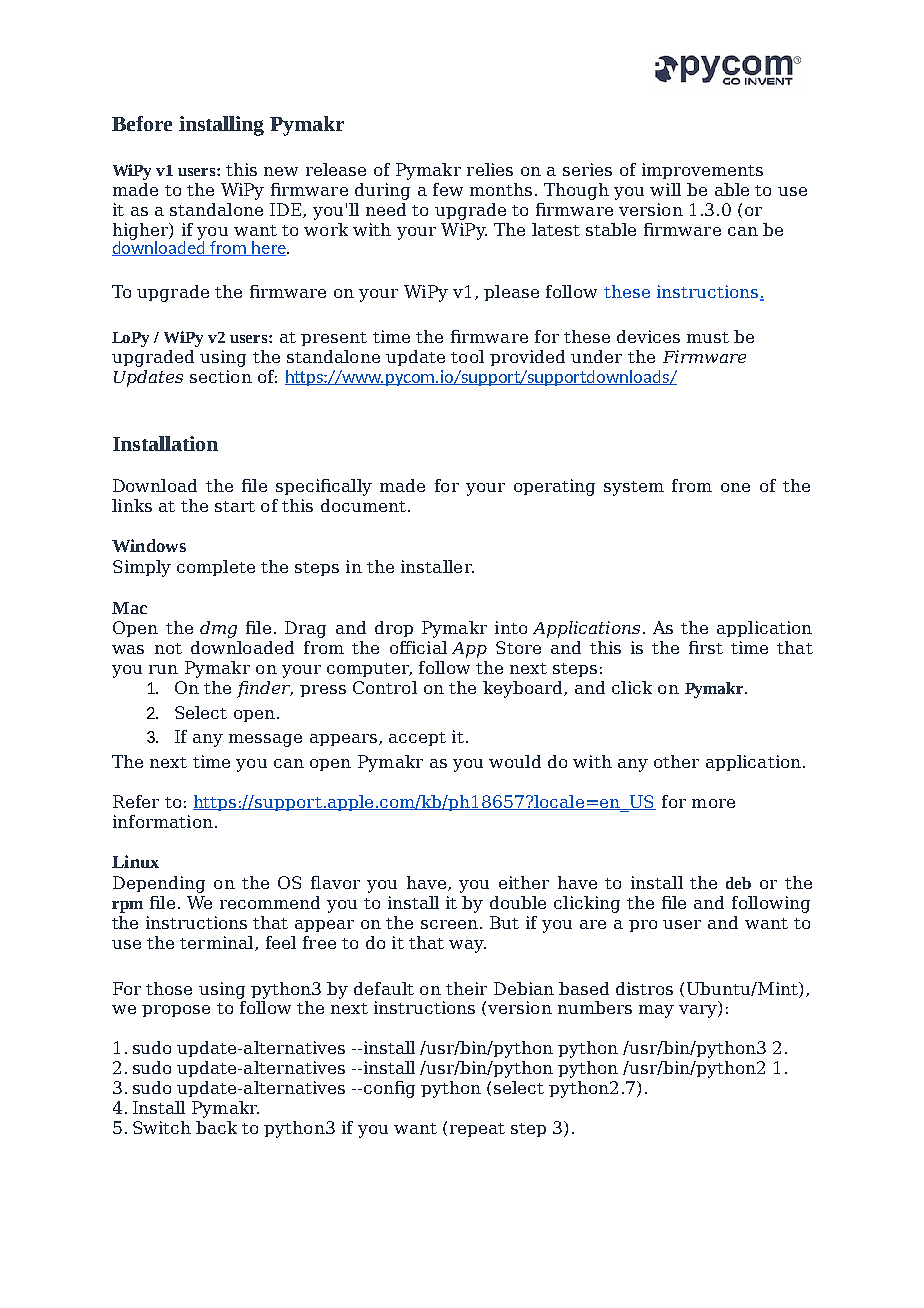 The width and height of the document is (924, 1308). Describe the element at coordinates (216, 1127) in the document. I see `back` at that location.
